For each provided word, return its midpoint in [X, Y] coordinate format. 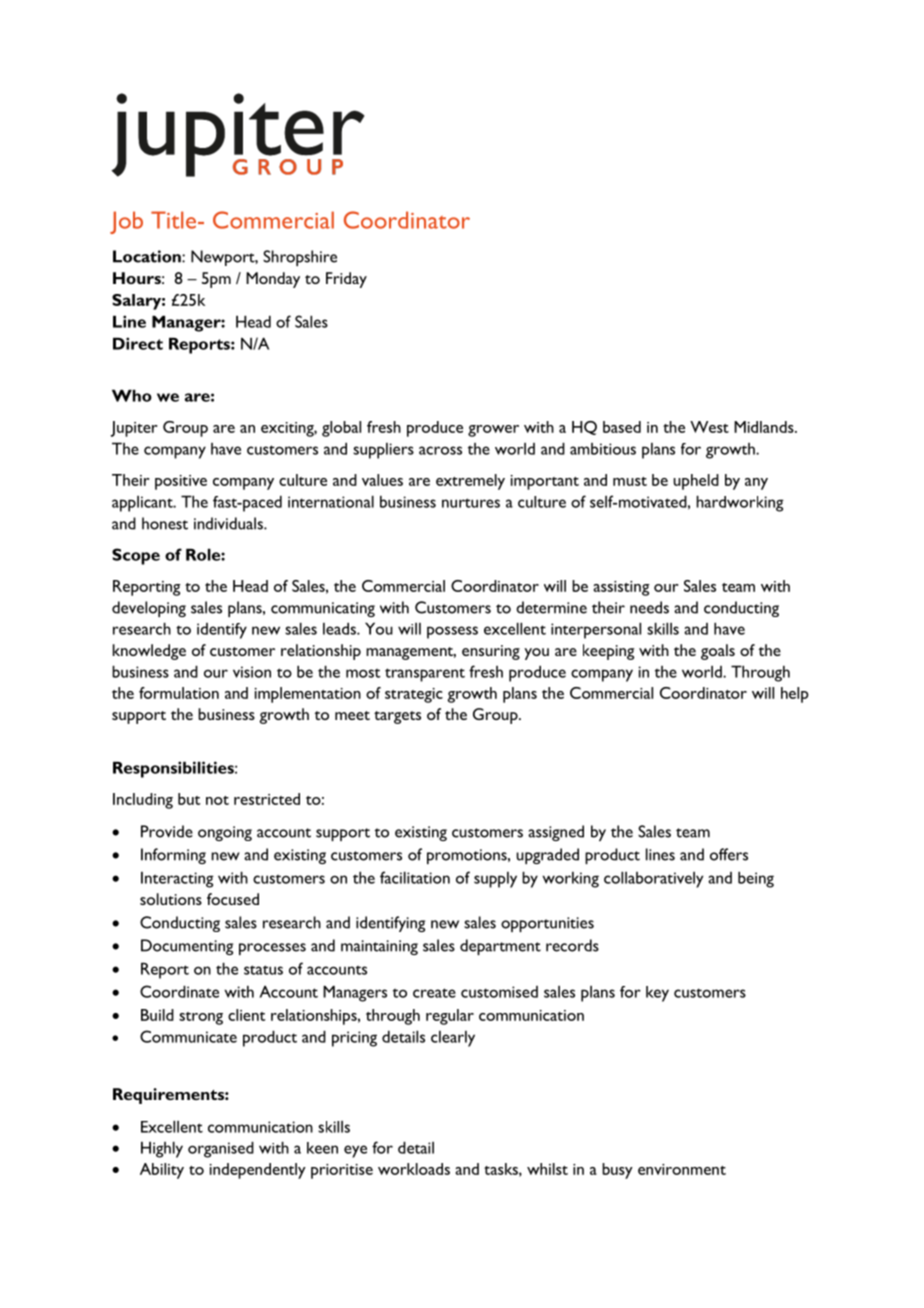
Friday [346, 280]
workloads [414, 1169]
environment [682, 1169]
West [709, 427]
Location [148, 256]
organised [221, 1149]
